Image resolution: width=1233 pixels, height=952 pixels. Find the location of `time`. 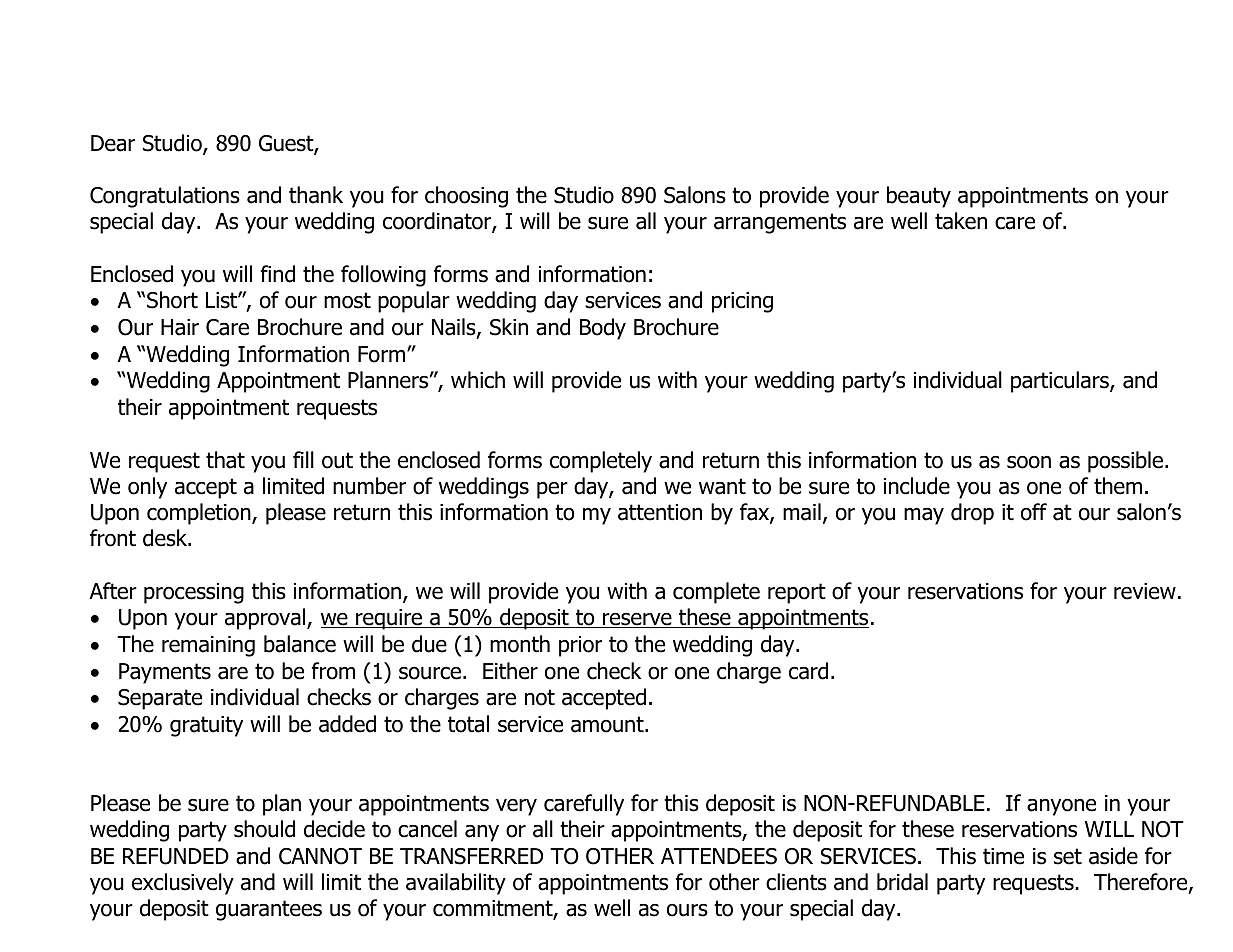

time is located at coordinates (1003, 856).
